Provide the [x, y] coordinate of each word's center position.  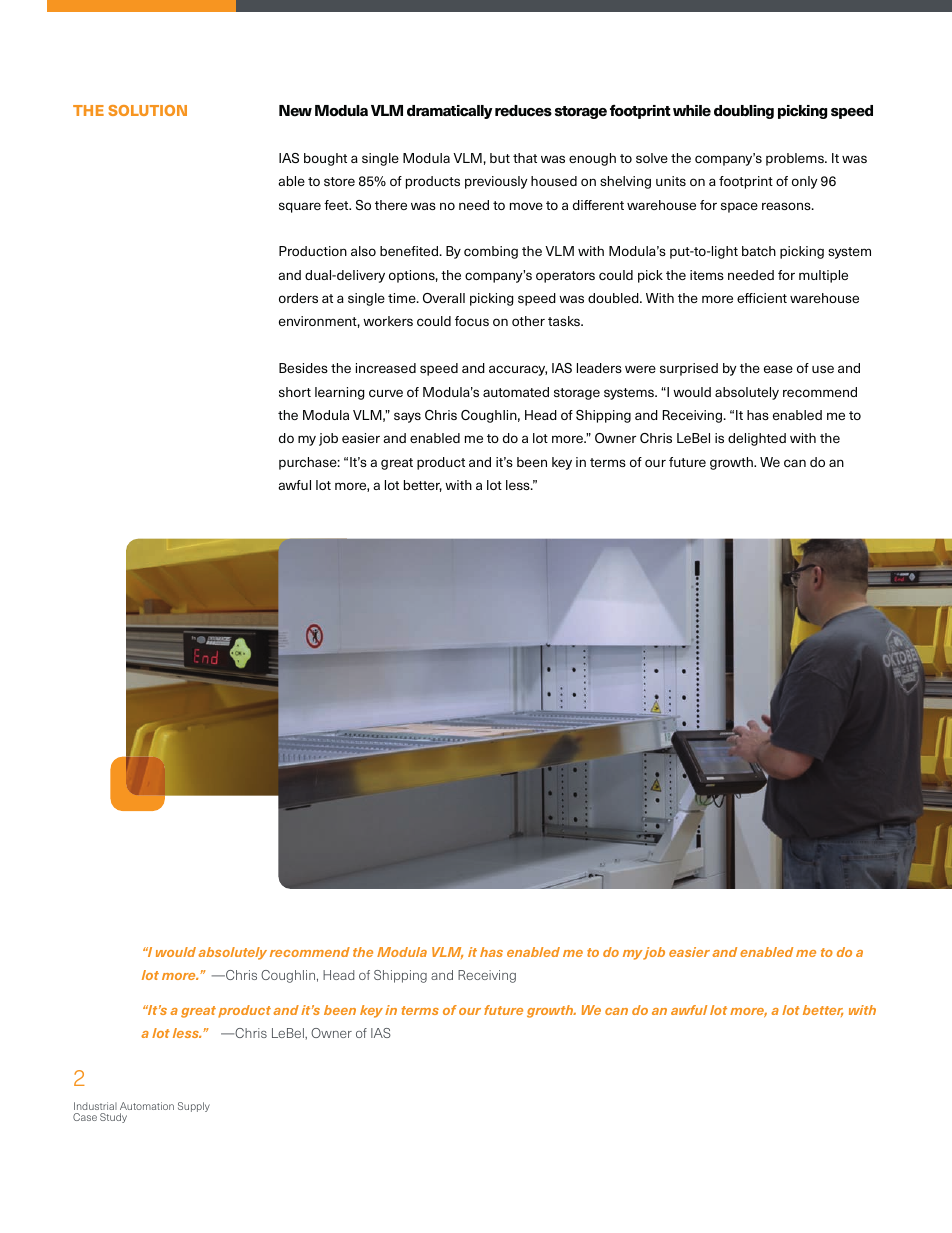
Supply [194, 1107]
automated [516, 392]
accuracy [518, 370]
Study [113, 1118]
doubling [744, 112]
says [407, 417]
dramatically [450, 112]
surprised [689, 369]
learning [339, 393]
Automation [147, 1106]
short [295, 392]
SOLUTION [147, 110]
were [640, 369]
